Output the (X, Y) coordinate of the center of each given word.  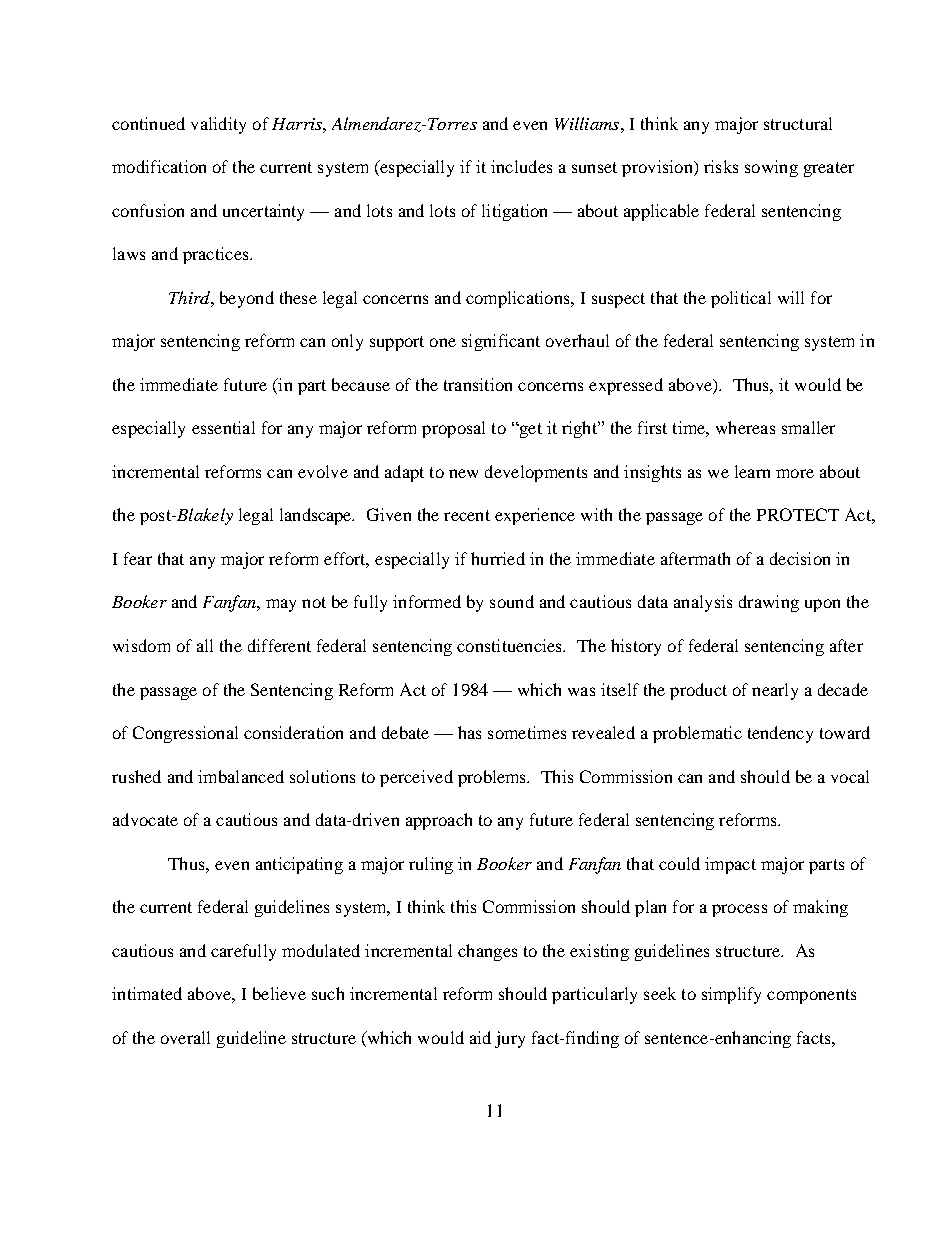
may (281, 605)
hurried (498, 558)
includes (521, 166)
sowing (771, 168)
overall (185, 1037)
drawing (769, 603)
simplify (731, 995)
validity (218, 125)
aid (480, 1037)
